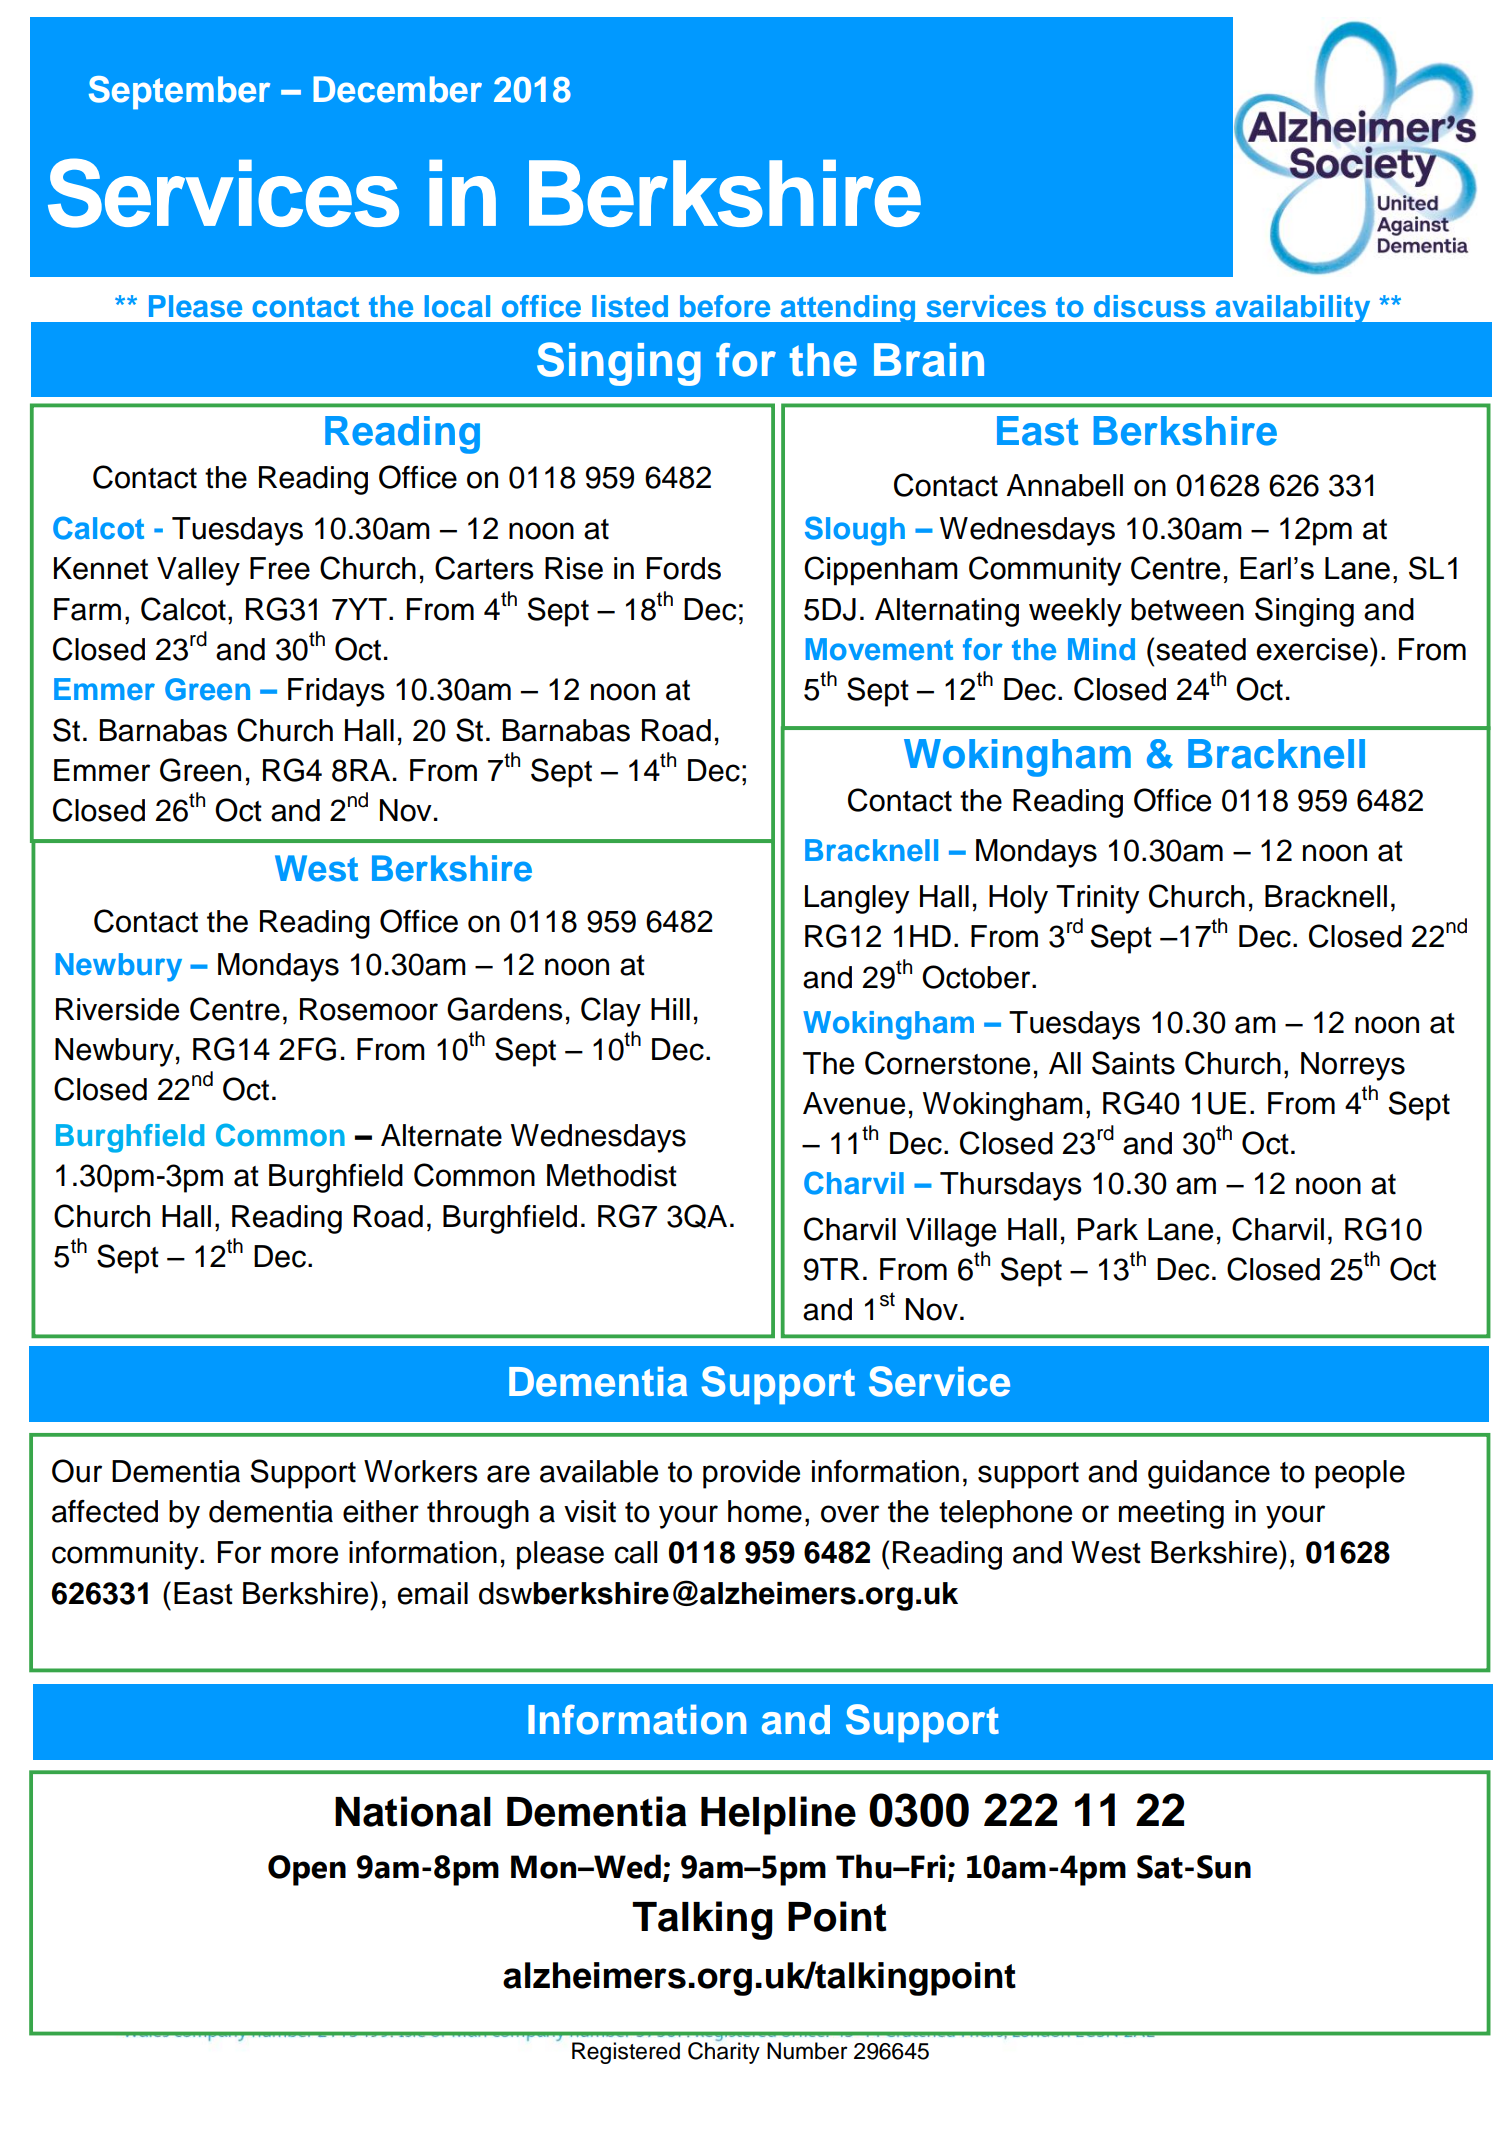 The height and width of the document is (2139, 1512). I want to click on December, so click(397, 89).
